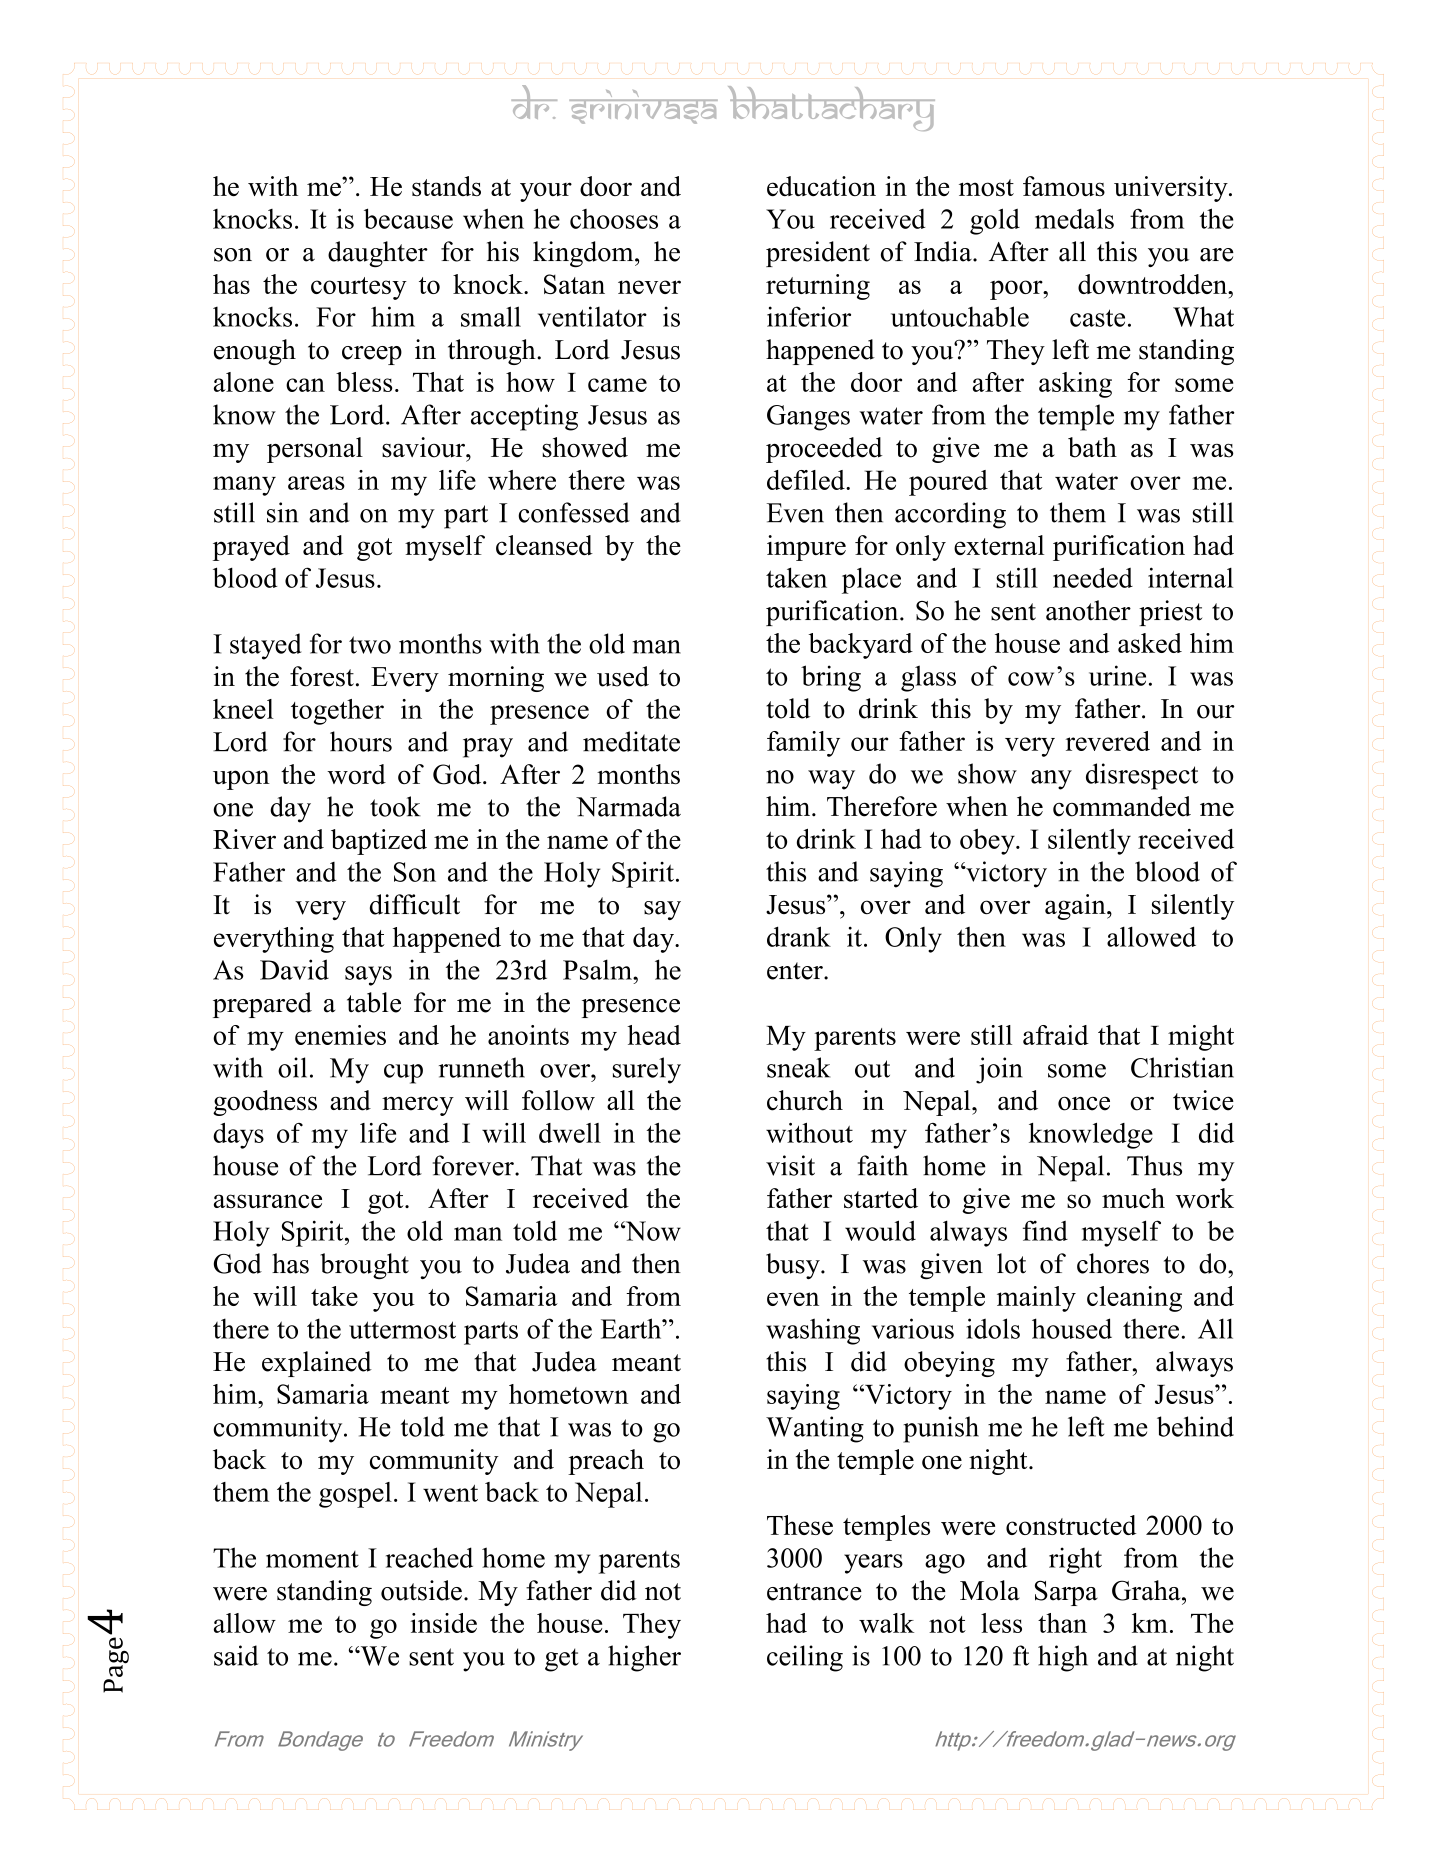 The image size is (1447, 1873). I want to click on impure, so click(806, 548).
